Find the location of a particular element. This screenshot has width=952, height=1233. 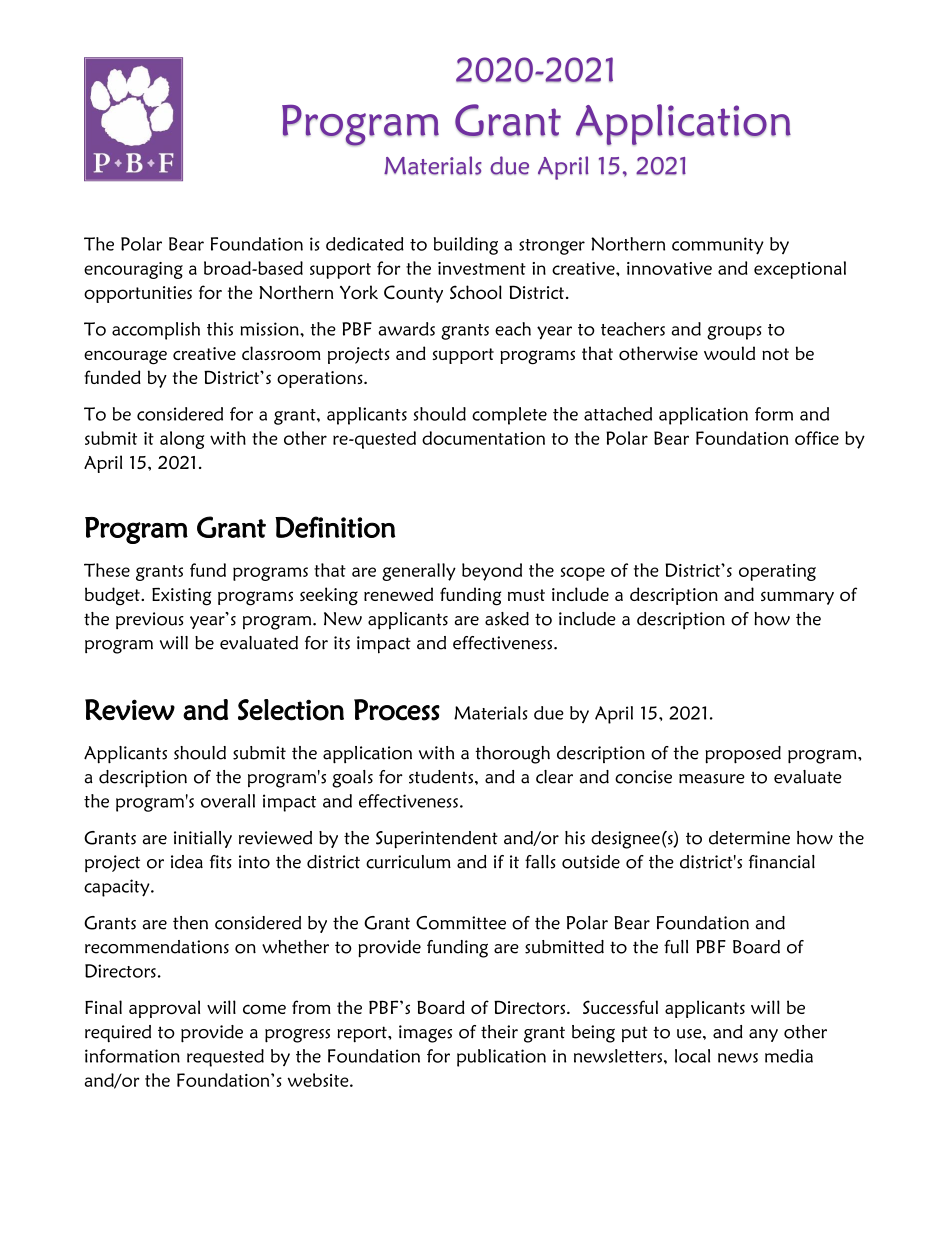

approval is located at coordinates (164, 1009).
